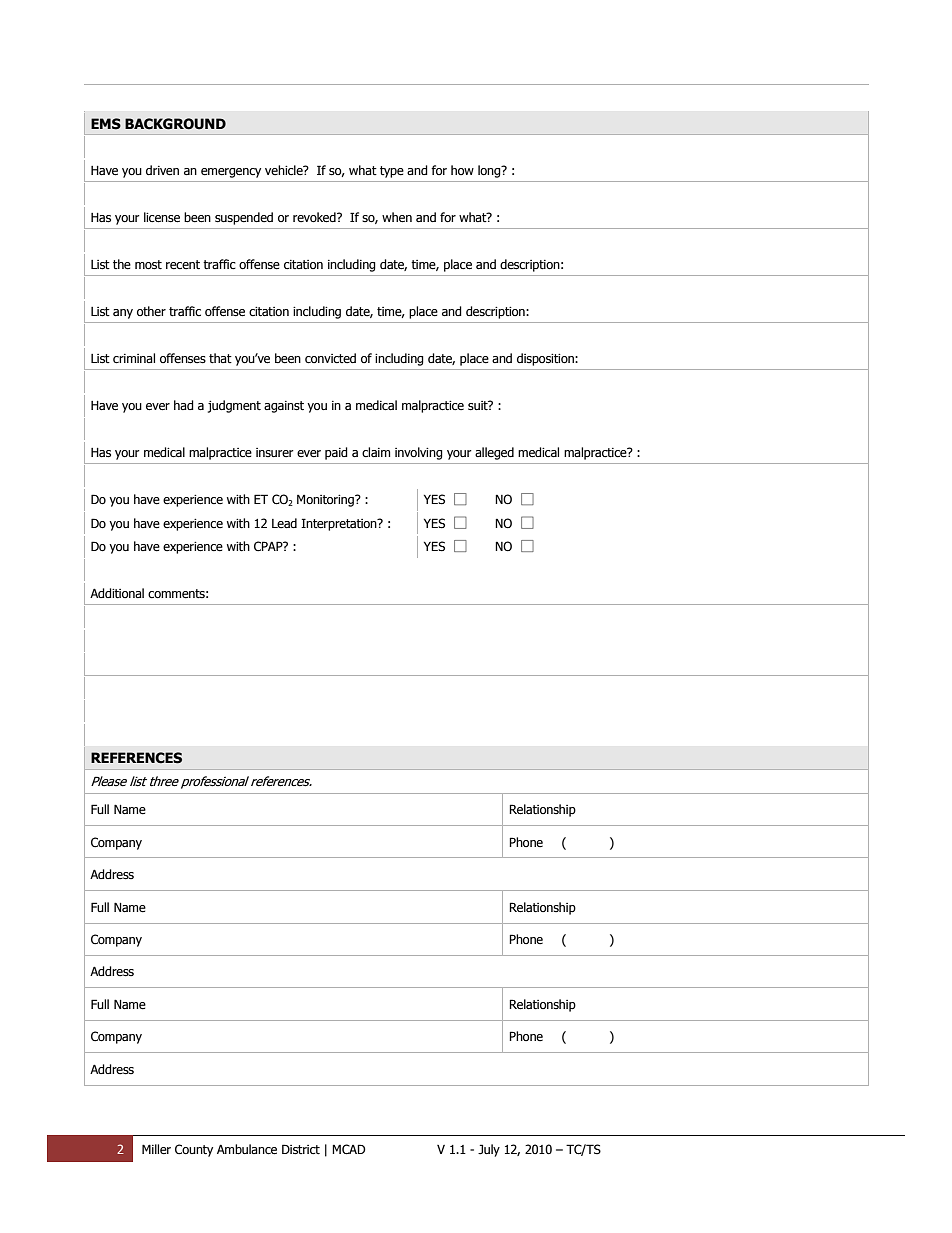 This screenshot has height=1233, width=952. What do you see at coordinates (315, 217) in the screenshot?
I see `revoked` at bounding box center [315, 217].
